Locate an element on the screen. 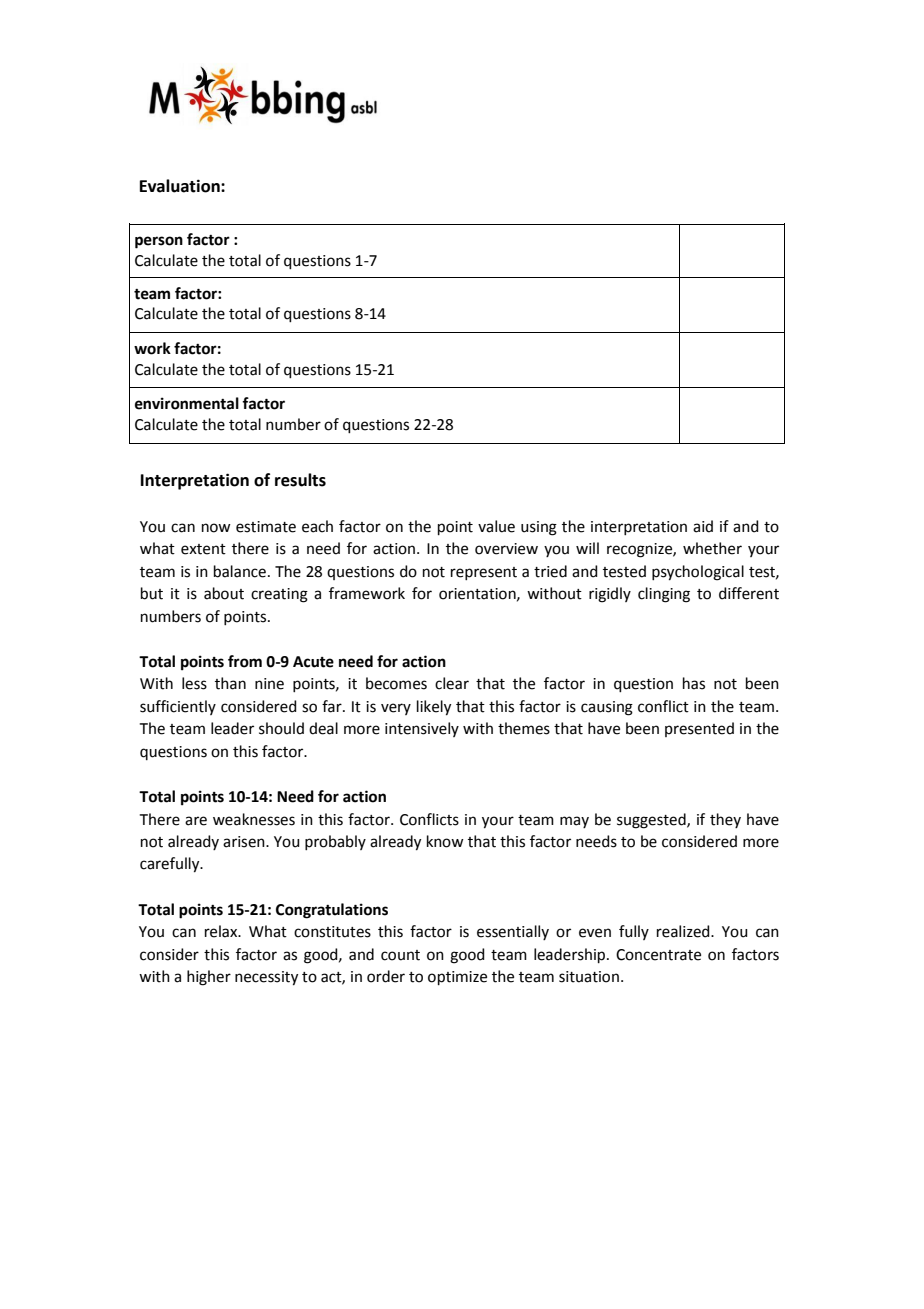 This screenshot has width=924, height=1309. likely is located at coordinates (434, 708).
